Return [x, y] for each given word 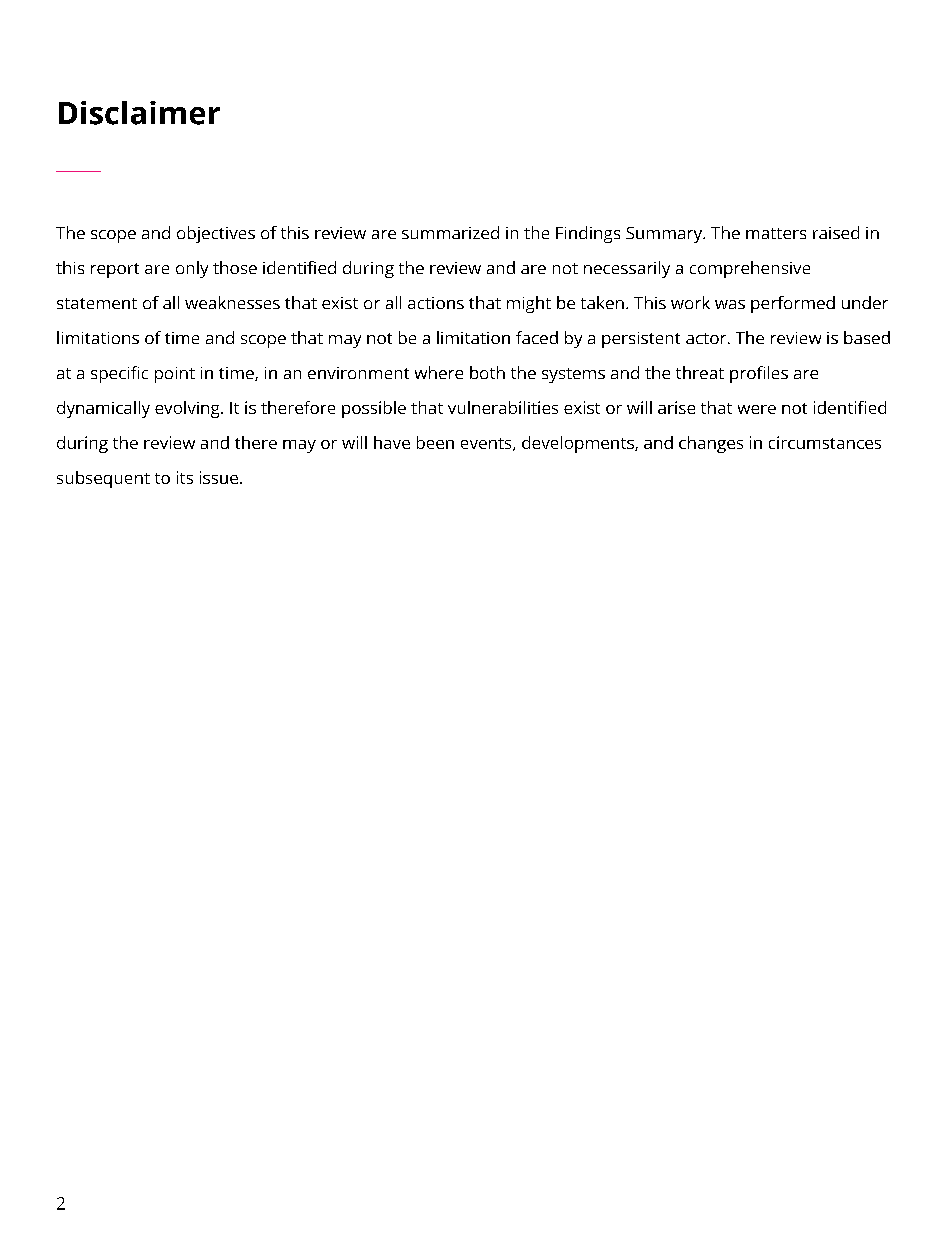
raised [836, 232]
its [185, 477]
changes [711, 444]
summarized [450, 232]
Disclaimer [139, 113]
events [487, 444]
